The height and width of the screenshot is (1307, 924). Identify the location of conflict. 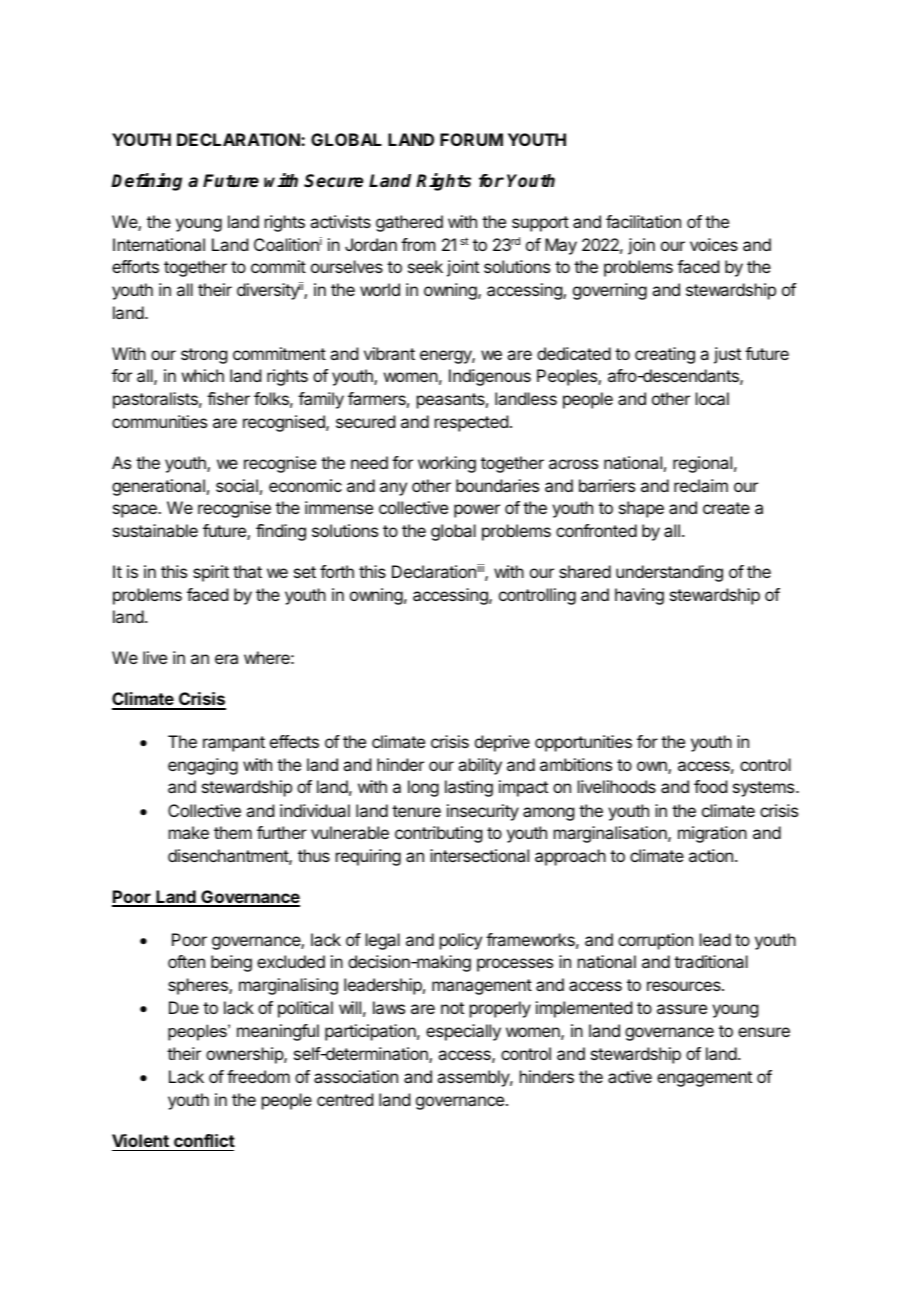
(204, 1140).
